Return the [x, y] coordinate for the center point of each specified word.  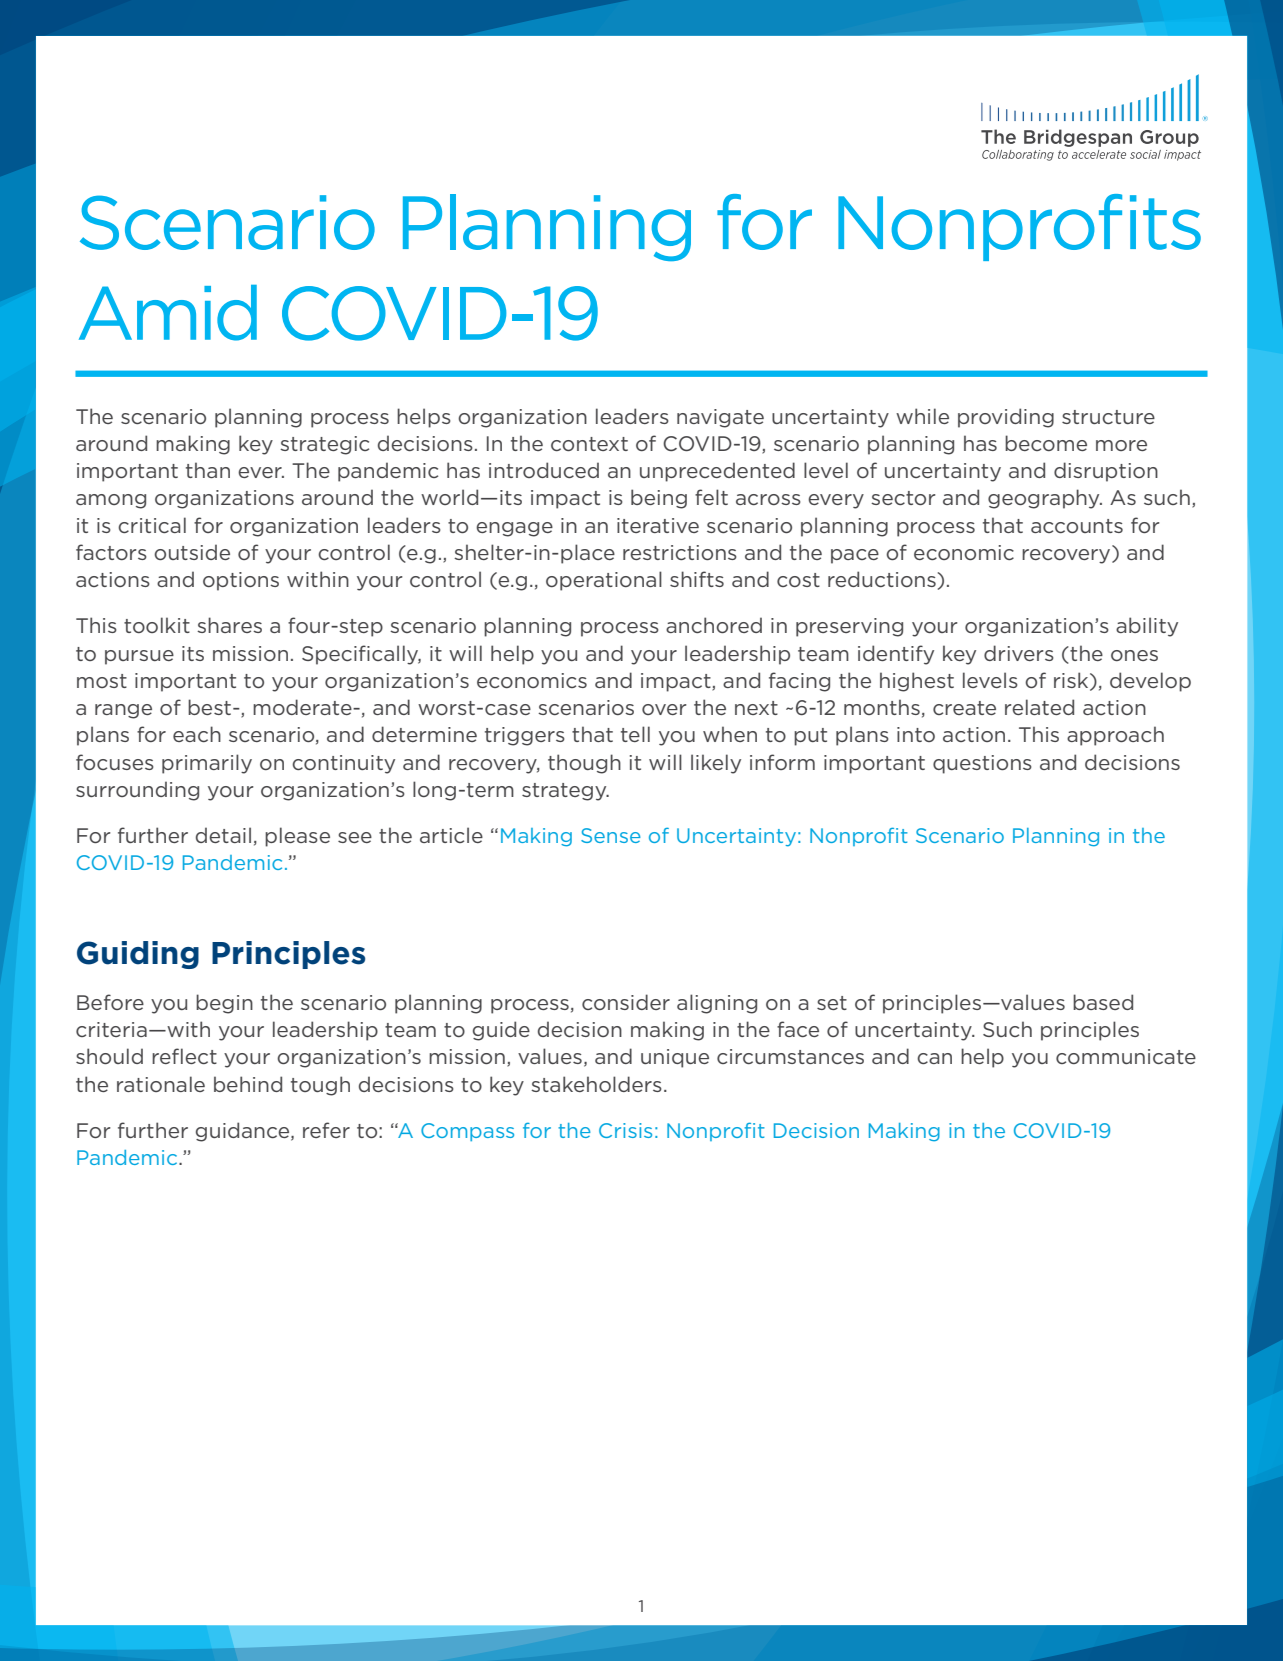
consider [626, 1002]
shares [229, 625]
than [208, 470]
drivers [1019, 653]
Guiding [138, 955]
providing [1006, 418]
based [1103, 1002]
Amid [168, 313]
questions [982, 764]
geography [1045, 499]
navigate [720, 418]
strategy [565, 792]
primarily [207, 764]
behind [248, 1084]
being [659, 499]
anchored [714, 625]
